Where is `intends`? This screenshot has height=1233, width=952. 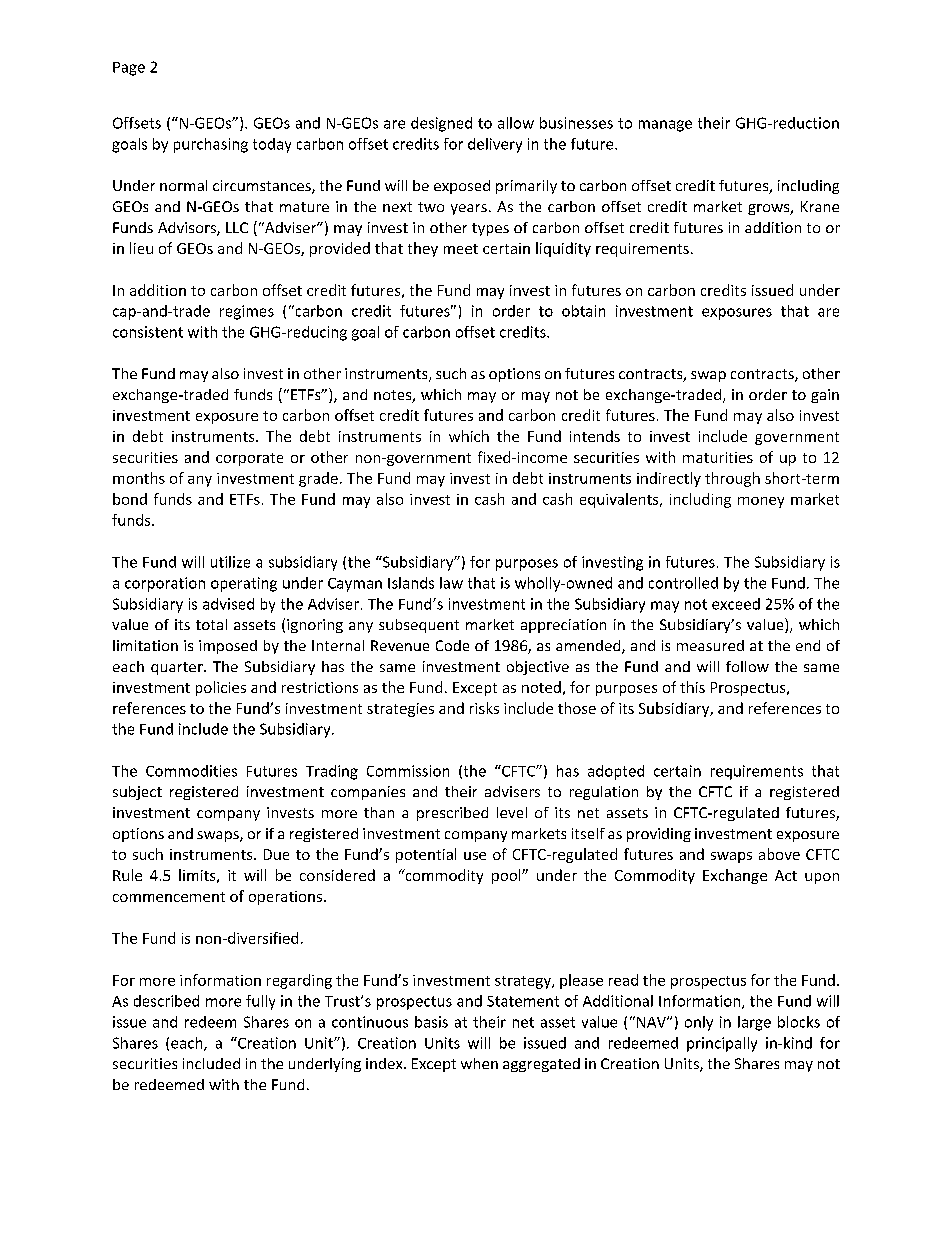
intends is located at coordinates (595, 436).
